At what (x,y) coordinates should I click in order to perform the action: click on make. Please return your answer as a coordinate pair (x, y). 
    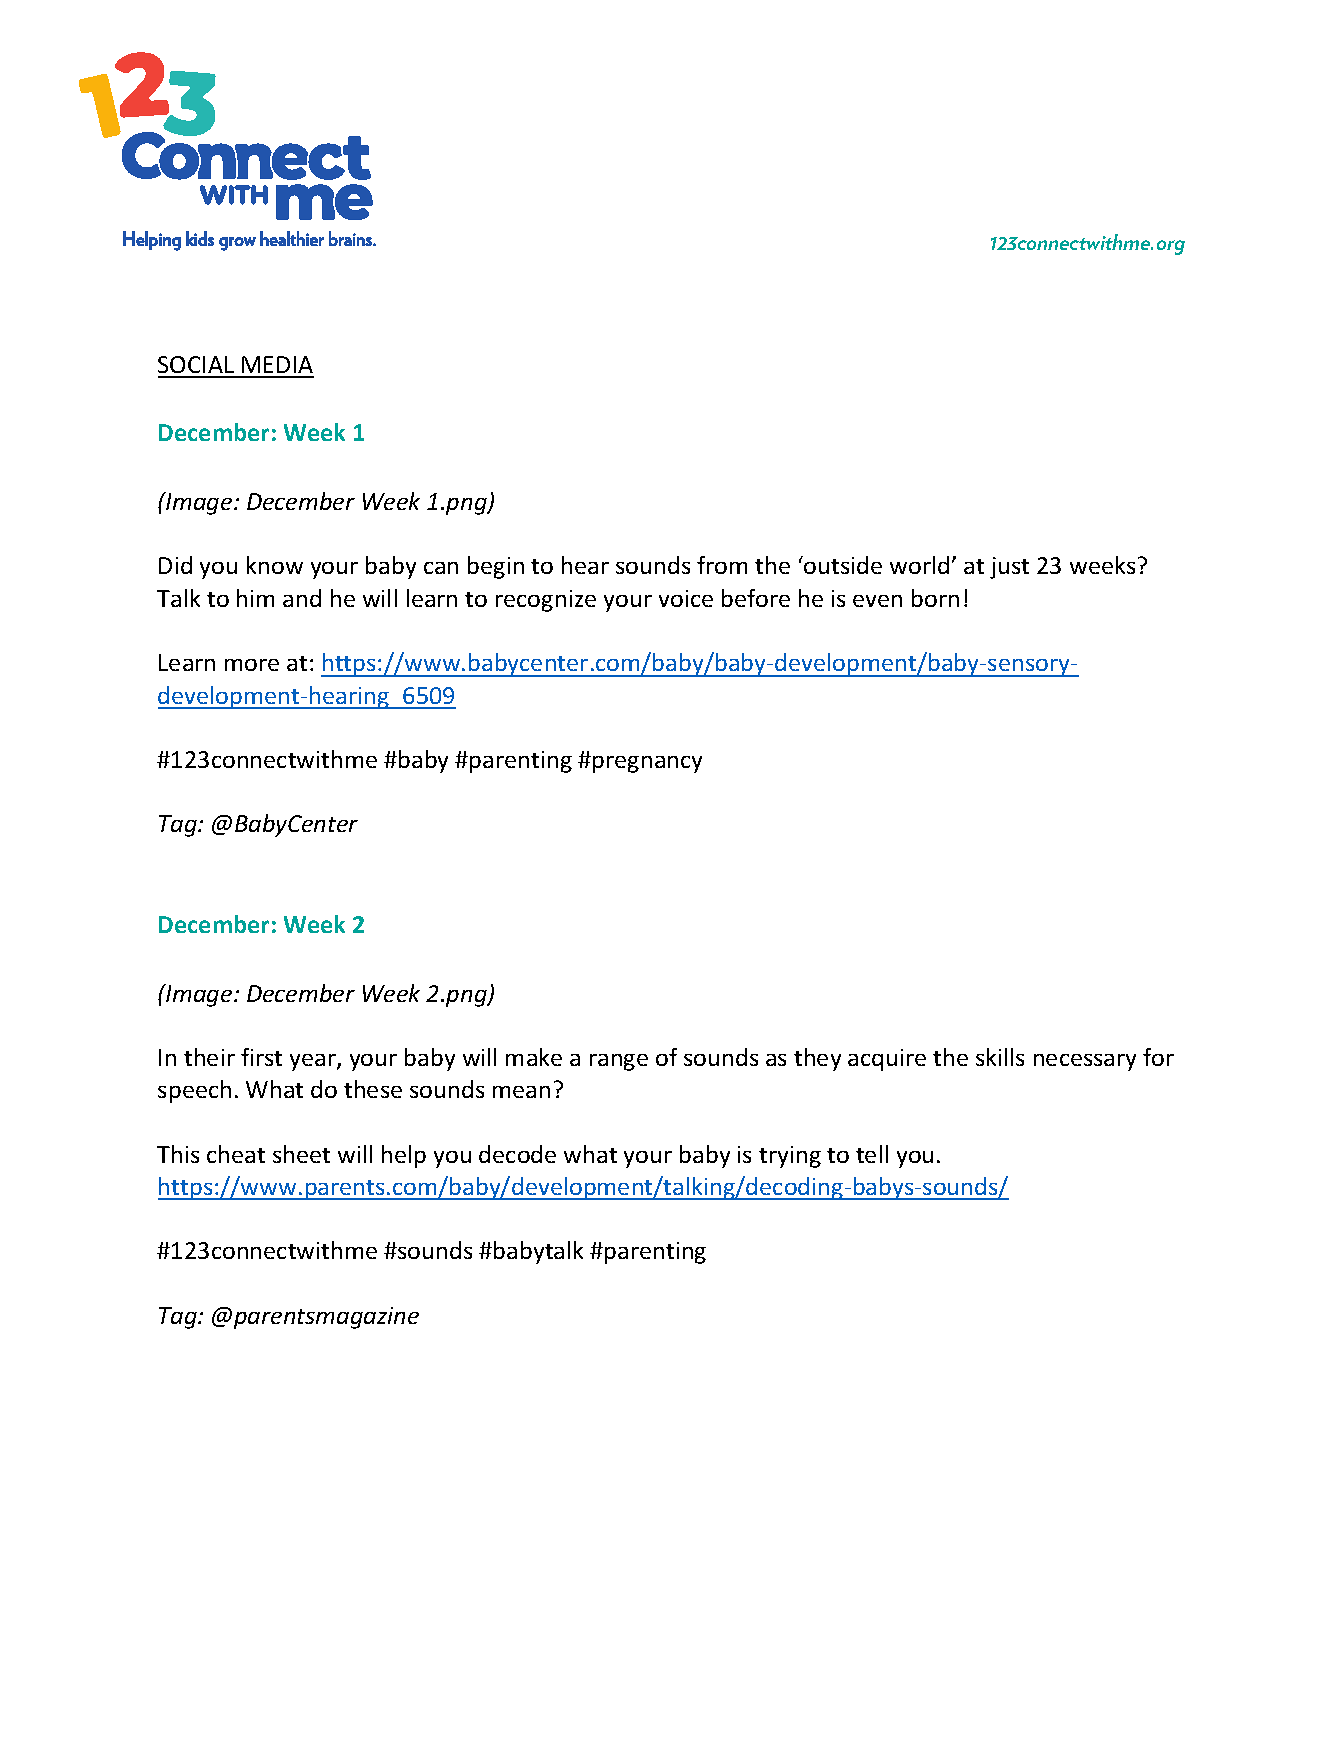
    Looking at the image, I should click on (534, 1057).
